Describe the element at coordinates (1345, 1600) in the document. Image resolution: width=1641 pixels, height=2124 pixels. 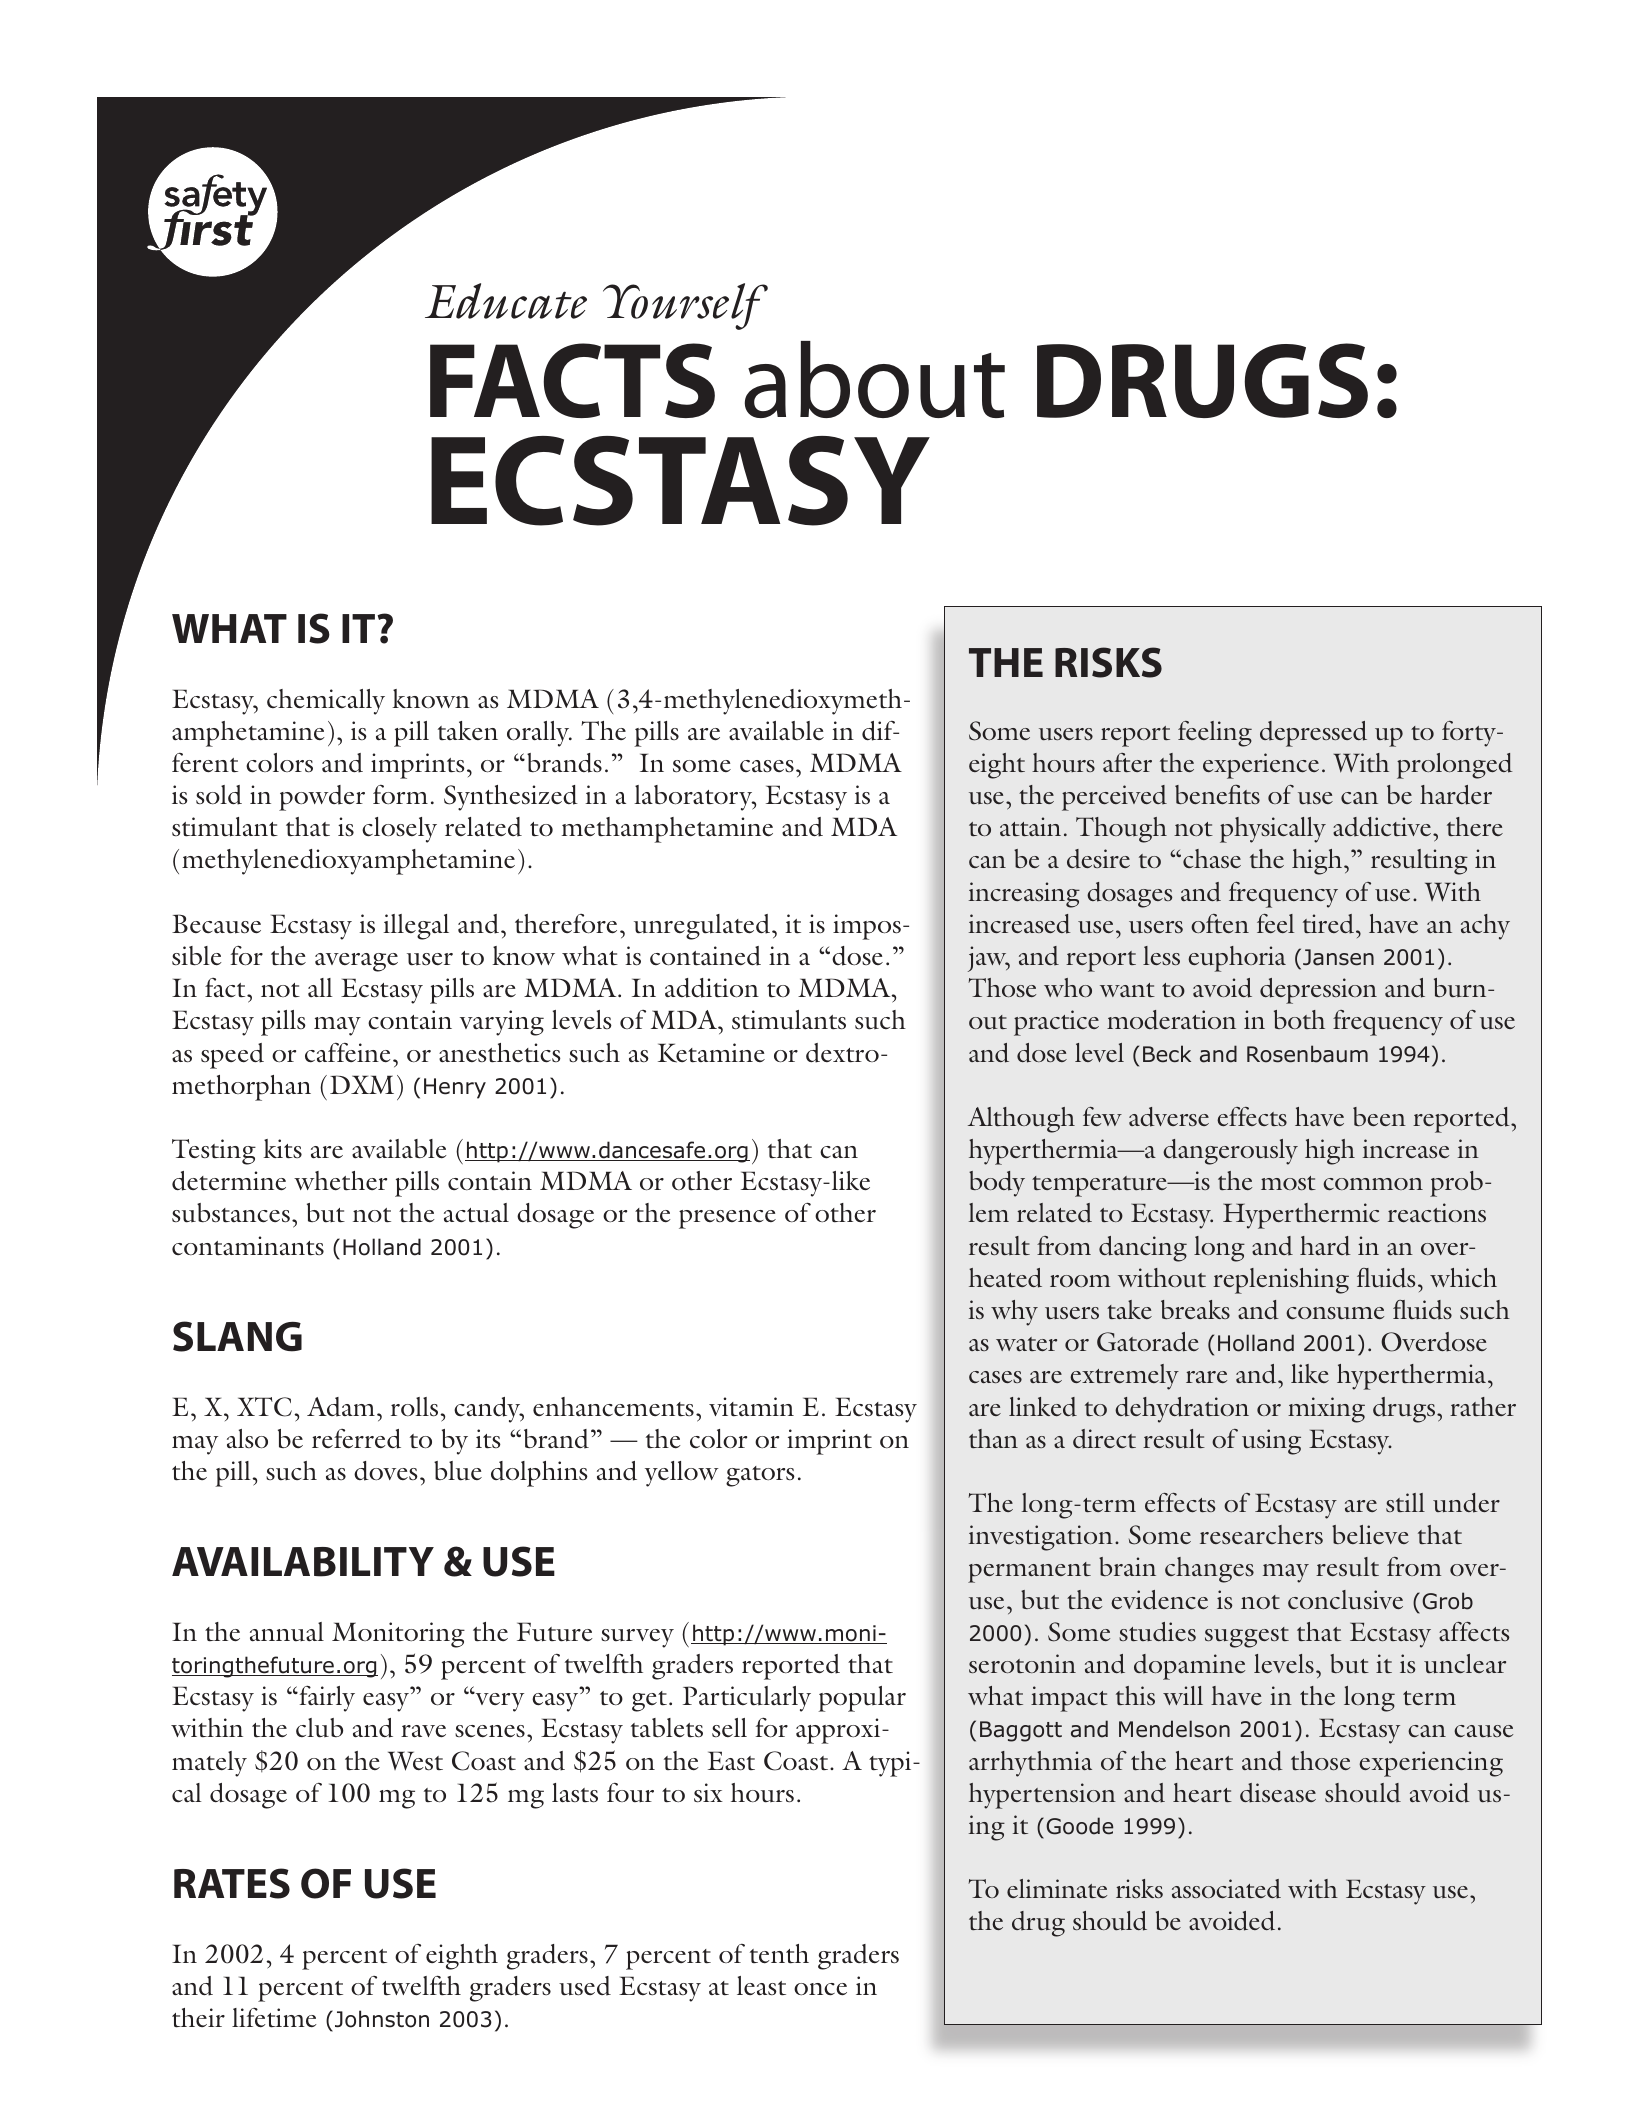
I see `conclusive` at that location.
